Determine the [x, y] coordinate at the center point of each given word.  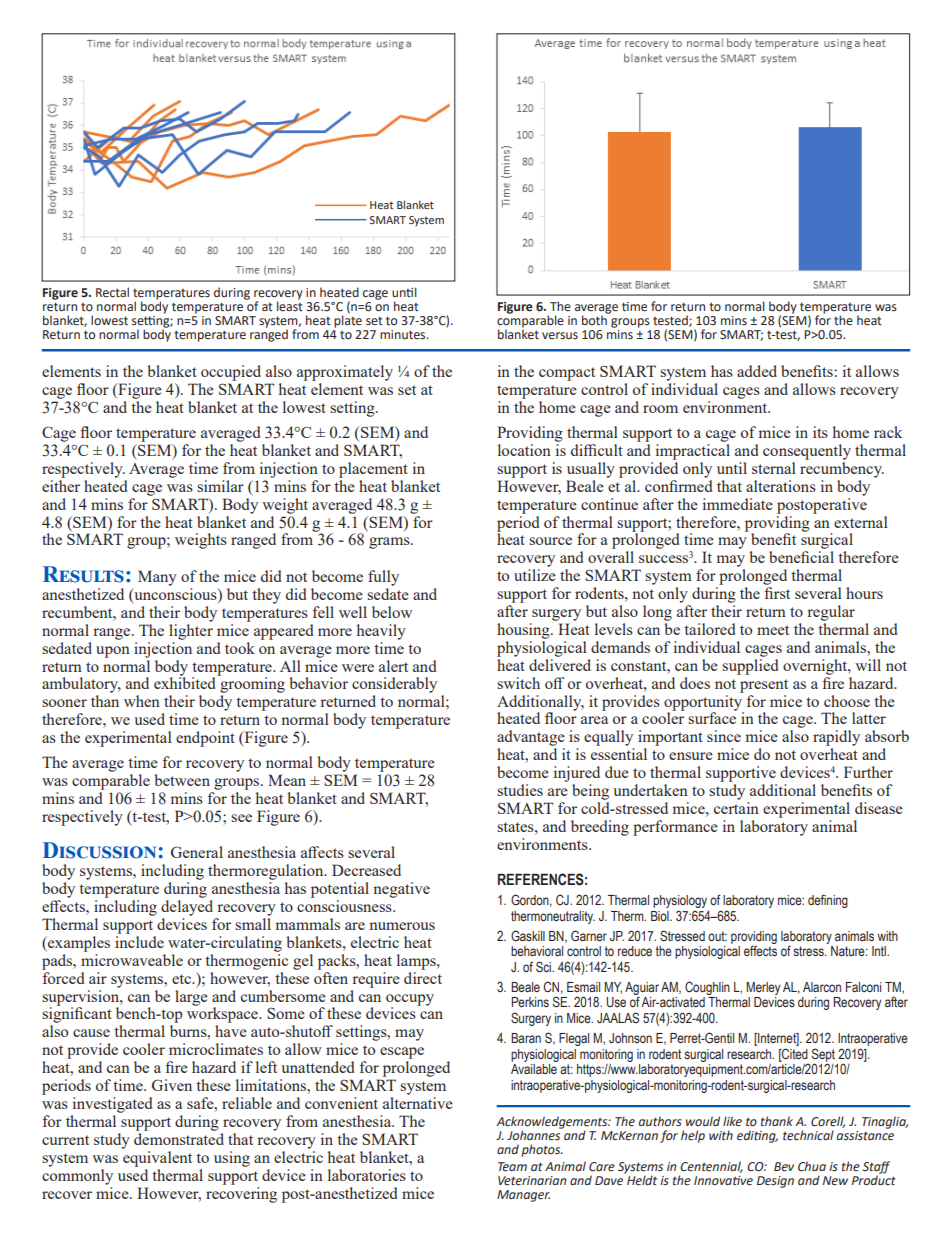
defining [828, 901]
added [757, 371]
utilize [535, 575]
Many [157, 578]
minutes [404, 335]
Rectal [112, 292]
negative [401, 890]
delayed [187, 908]
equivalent [157, 1159]
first [777, 593]
